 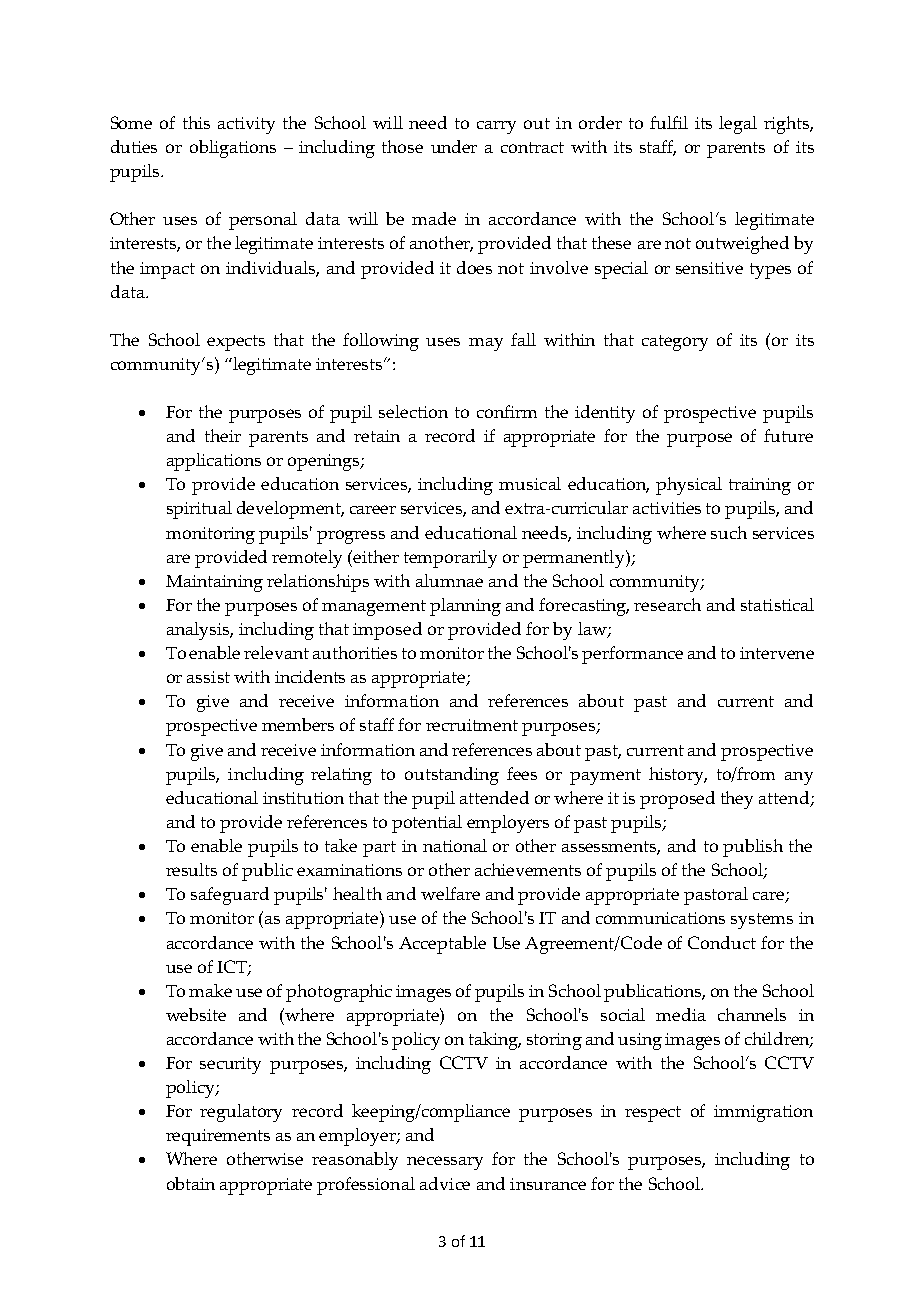 I want to click on safeguard, so click(x=230, y=896).
